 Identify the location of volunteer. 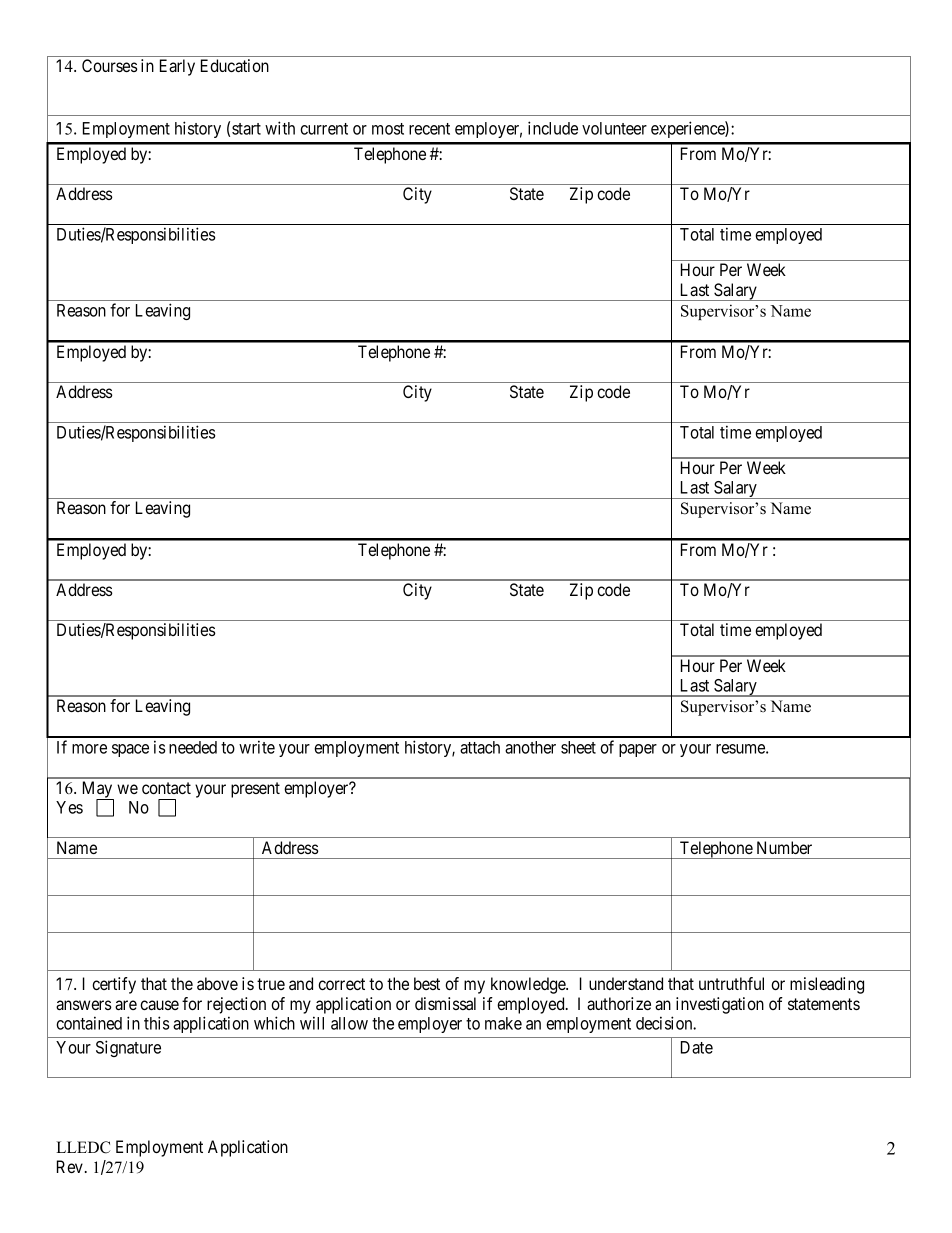
(614, 128).
